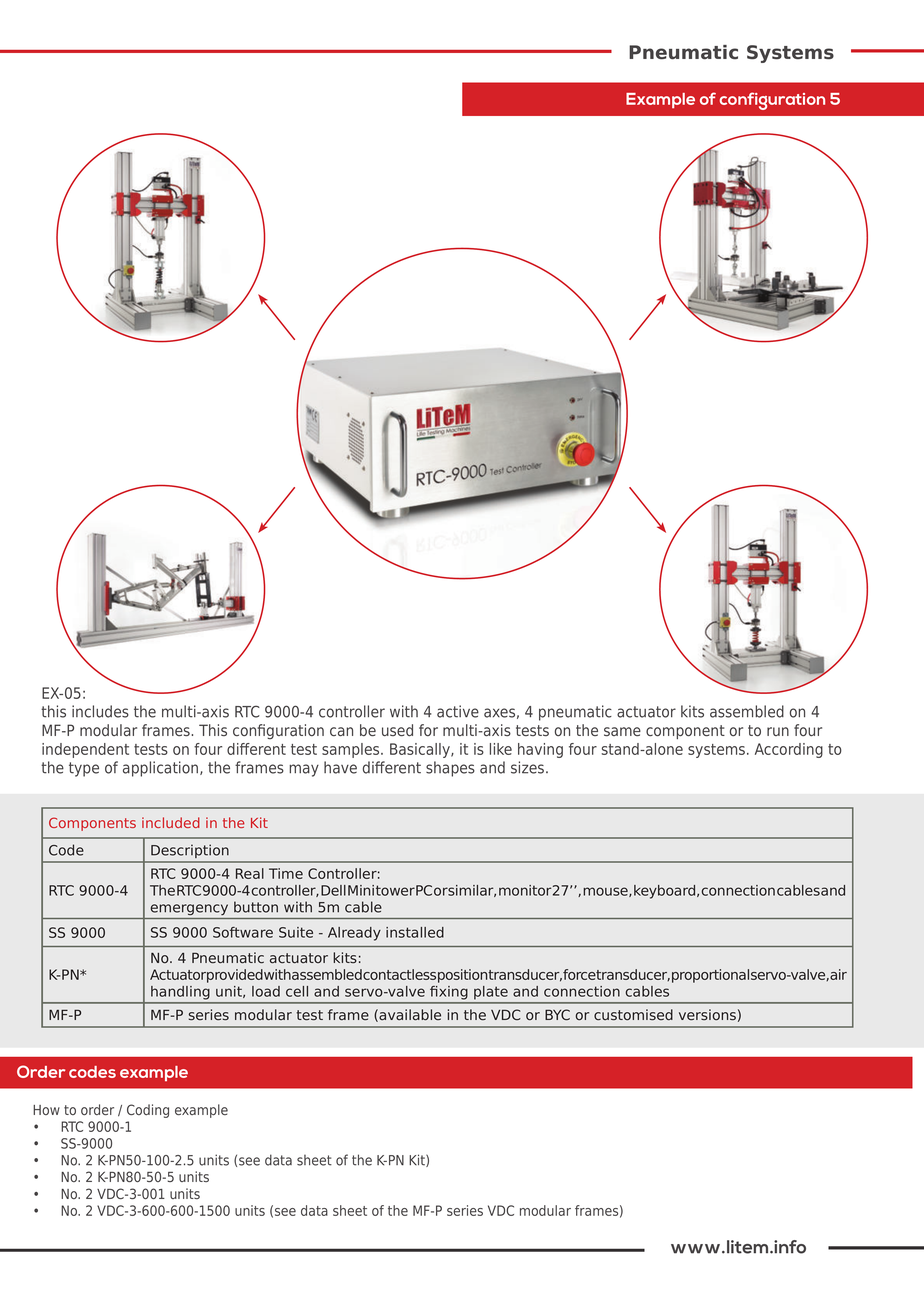  What do you see at coordinates (633, 1015) in the screenshot?
I see `customised` at bounding box center [633, 1015].
